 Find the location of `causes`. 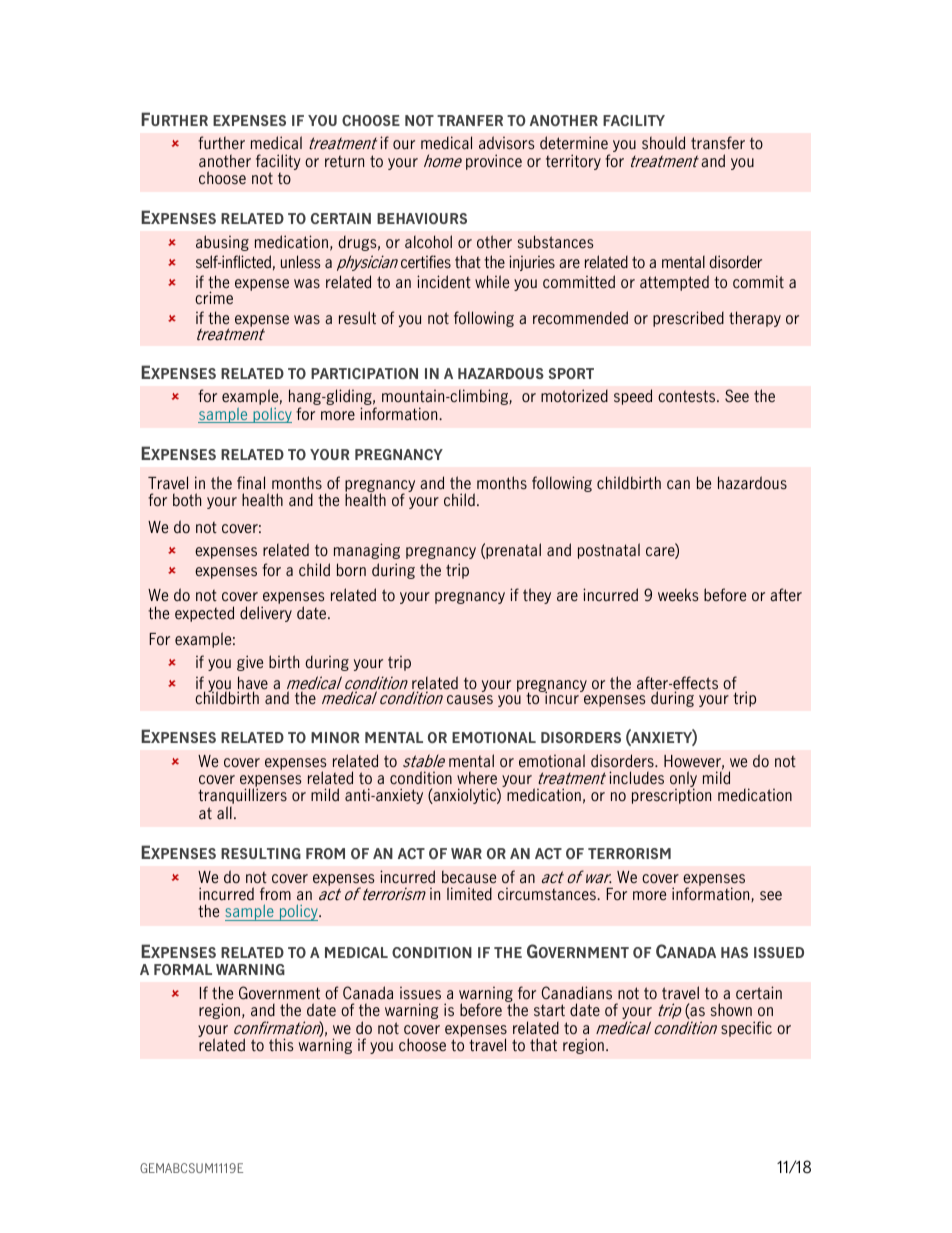

causes is located at coordinates (470, 700).
